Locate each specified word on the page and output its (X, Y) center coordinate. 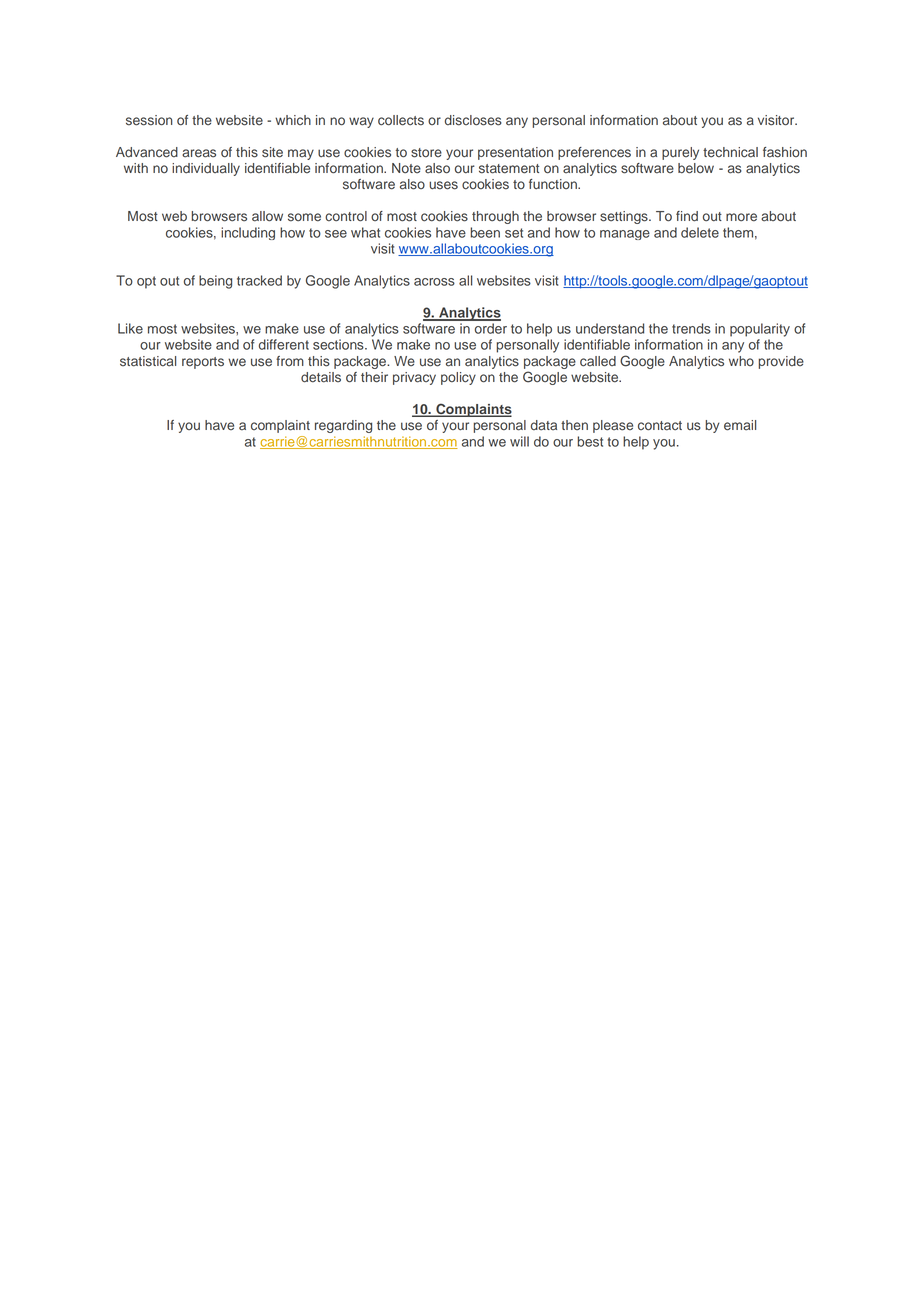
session (149, 120)
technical (730, 152)
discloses (473, 120)
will (519, 441)
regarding (343, 426)
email (740, 425)
